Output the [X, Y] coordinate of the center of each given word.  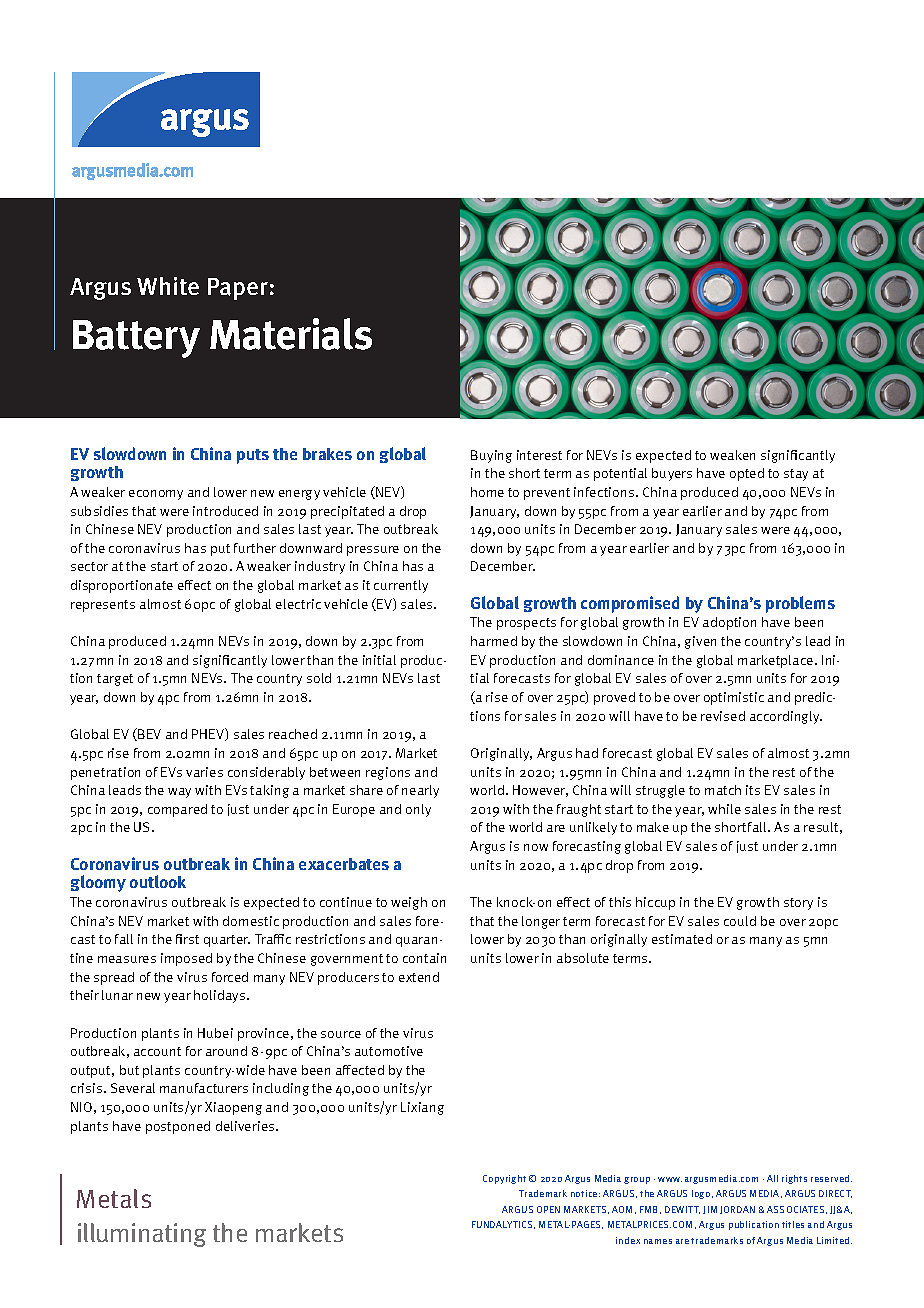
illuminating [142, 1235]
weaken [732, 455]
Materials [291, 334]
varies [204, 772]
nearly [420, 791]
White [168, 286]
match [723, 790]
